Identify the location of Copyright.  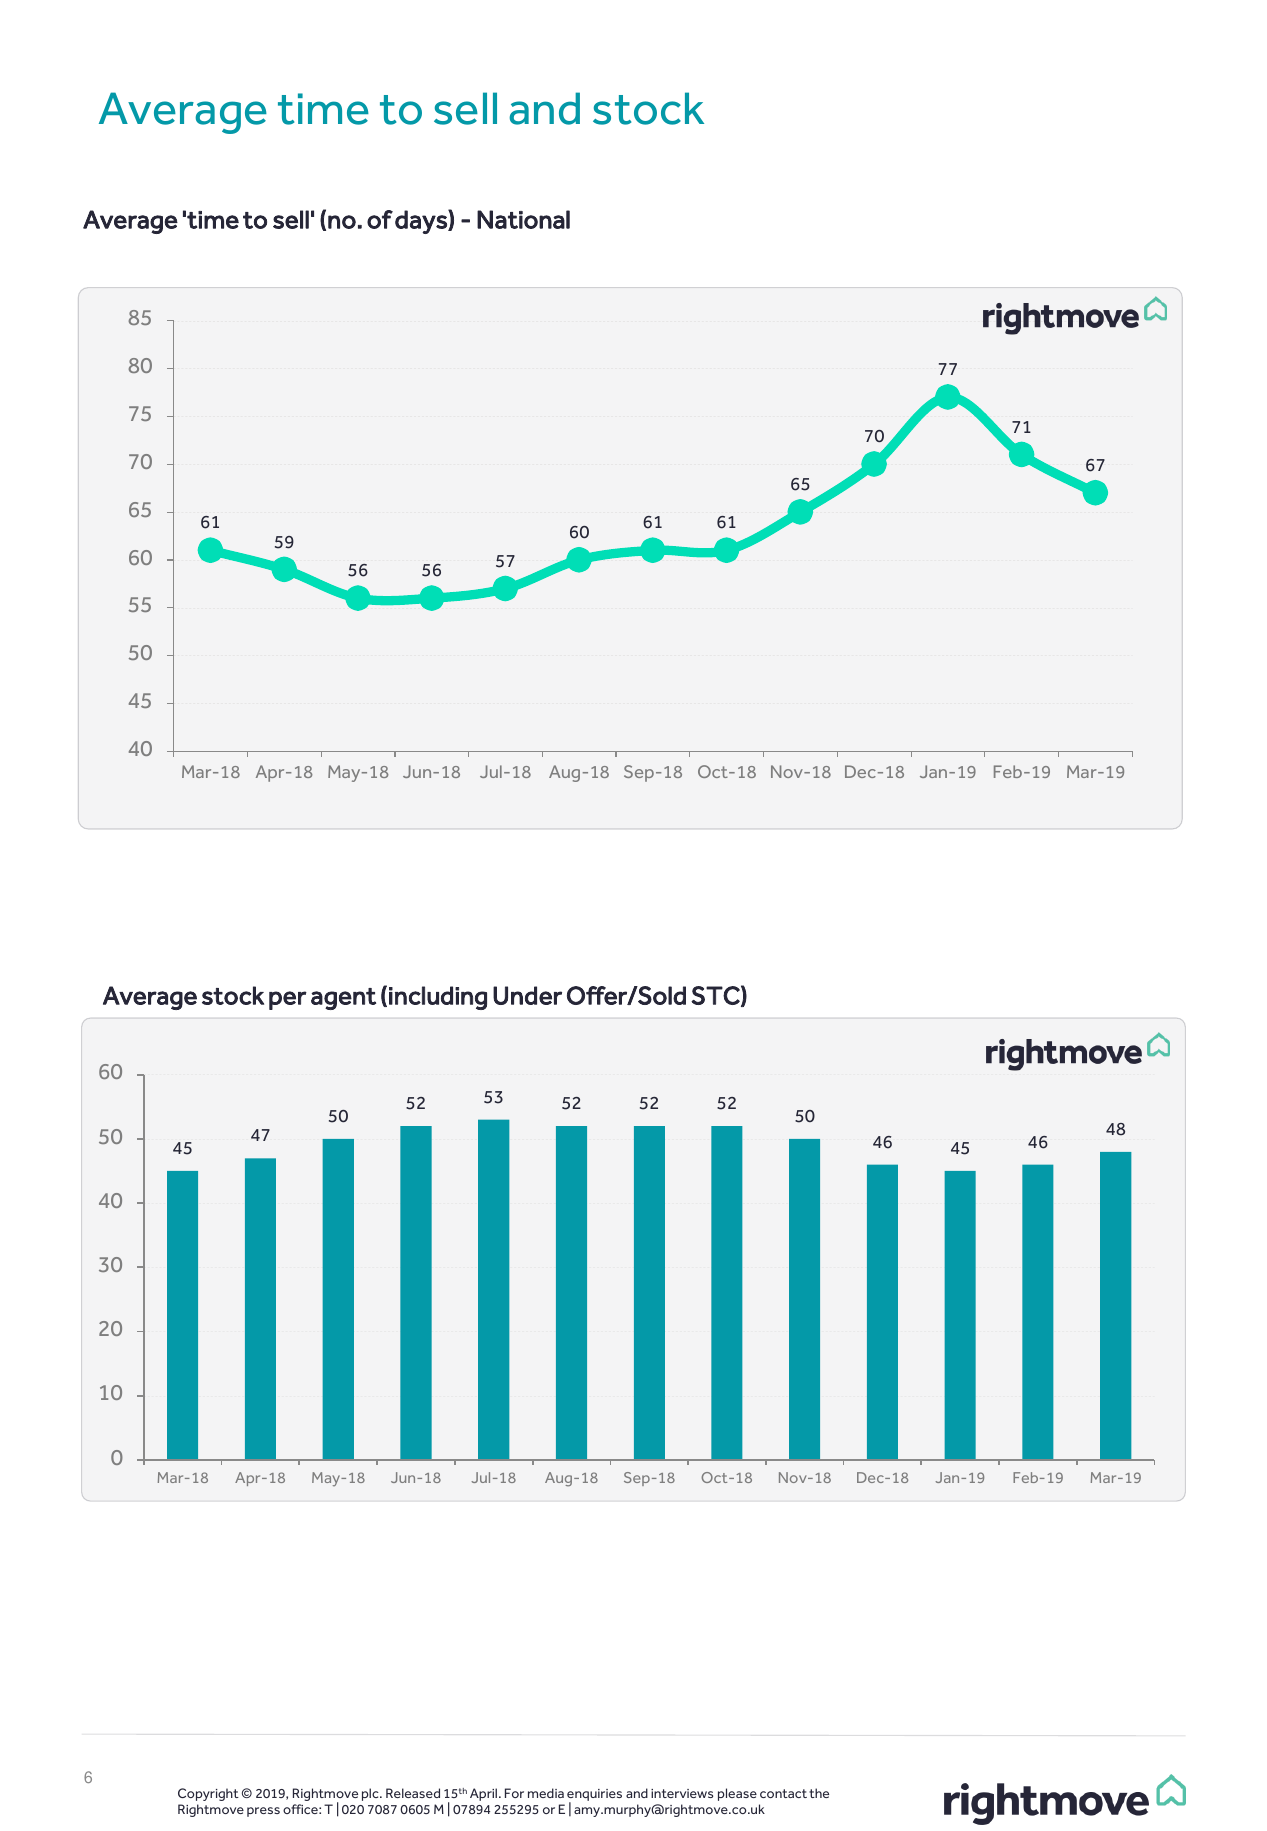
(208, 1794).
